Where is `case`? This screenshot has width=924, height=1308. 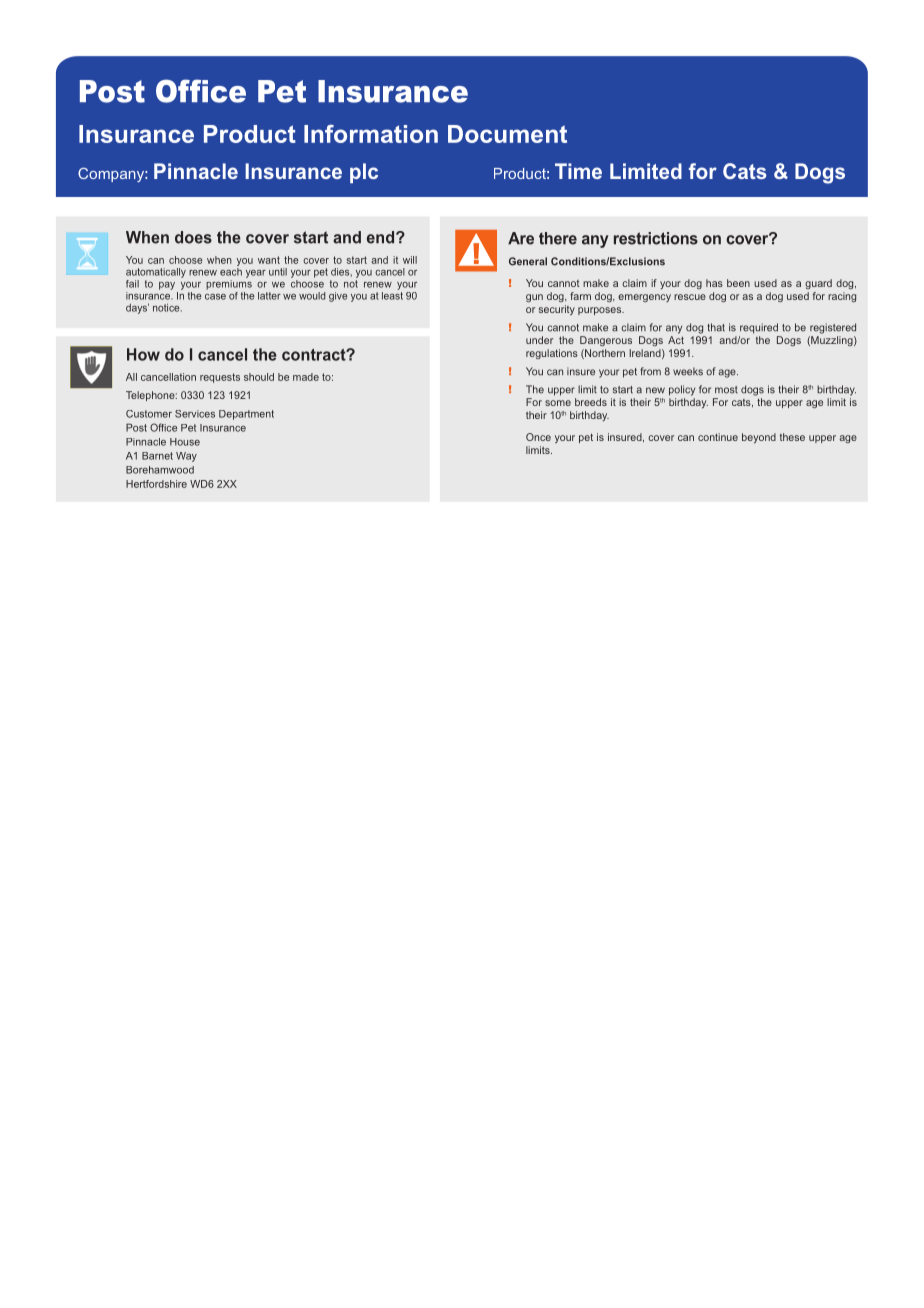 case is located at coordinates (215, 297).
